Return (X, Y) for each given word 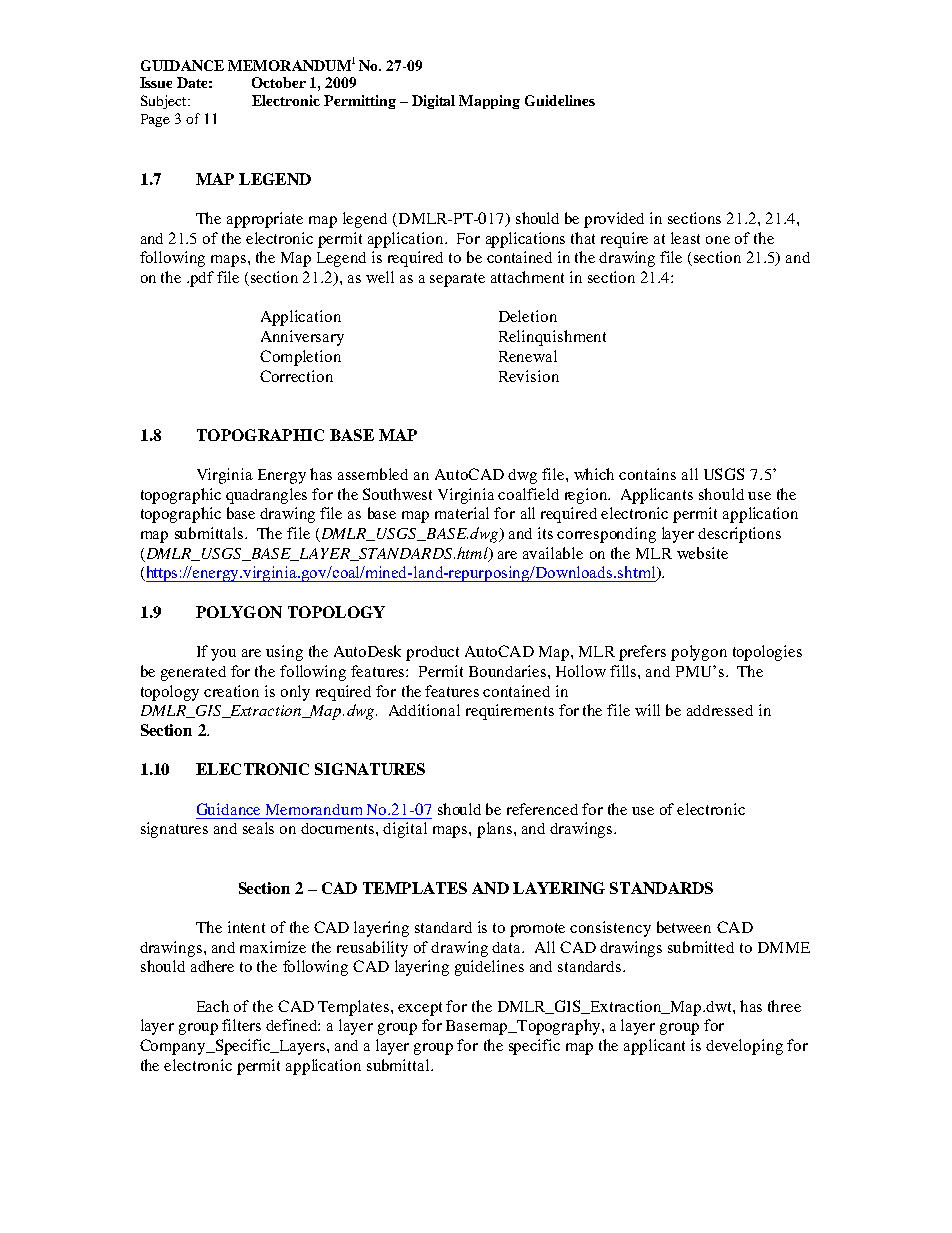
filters (241, 1025)
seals (258, 828)
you (223, 655)
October (279, 82)
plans (496, 830)
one (718, 240)
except (420, 1009)
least (685, 238)
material (462, 513)
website (702, 553)
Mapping (489, 102)
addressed (720, 710)
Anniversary (302, 338)
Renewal (528, 356)
